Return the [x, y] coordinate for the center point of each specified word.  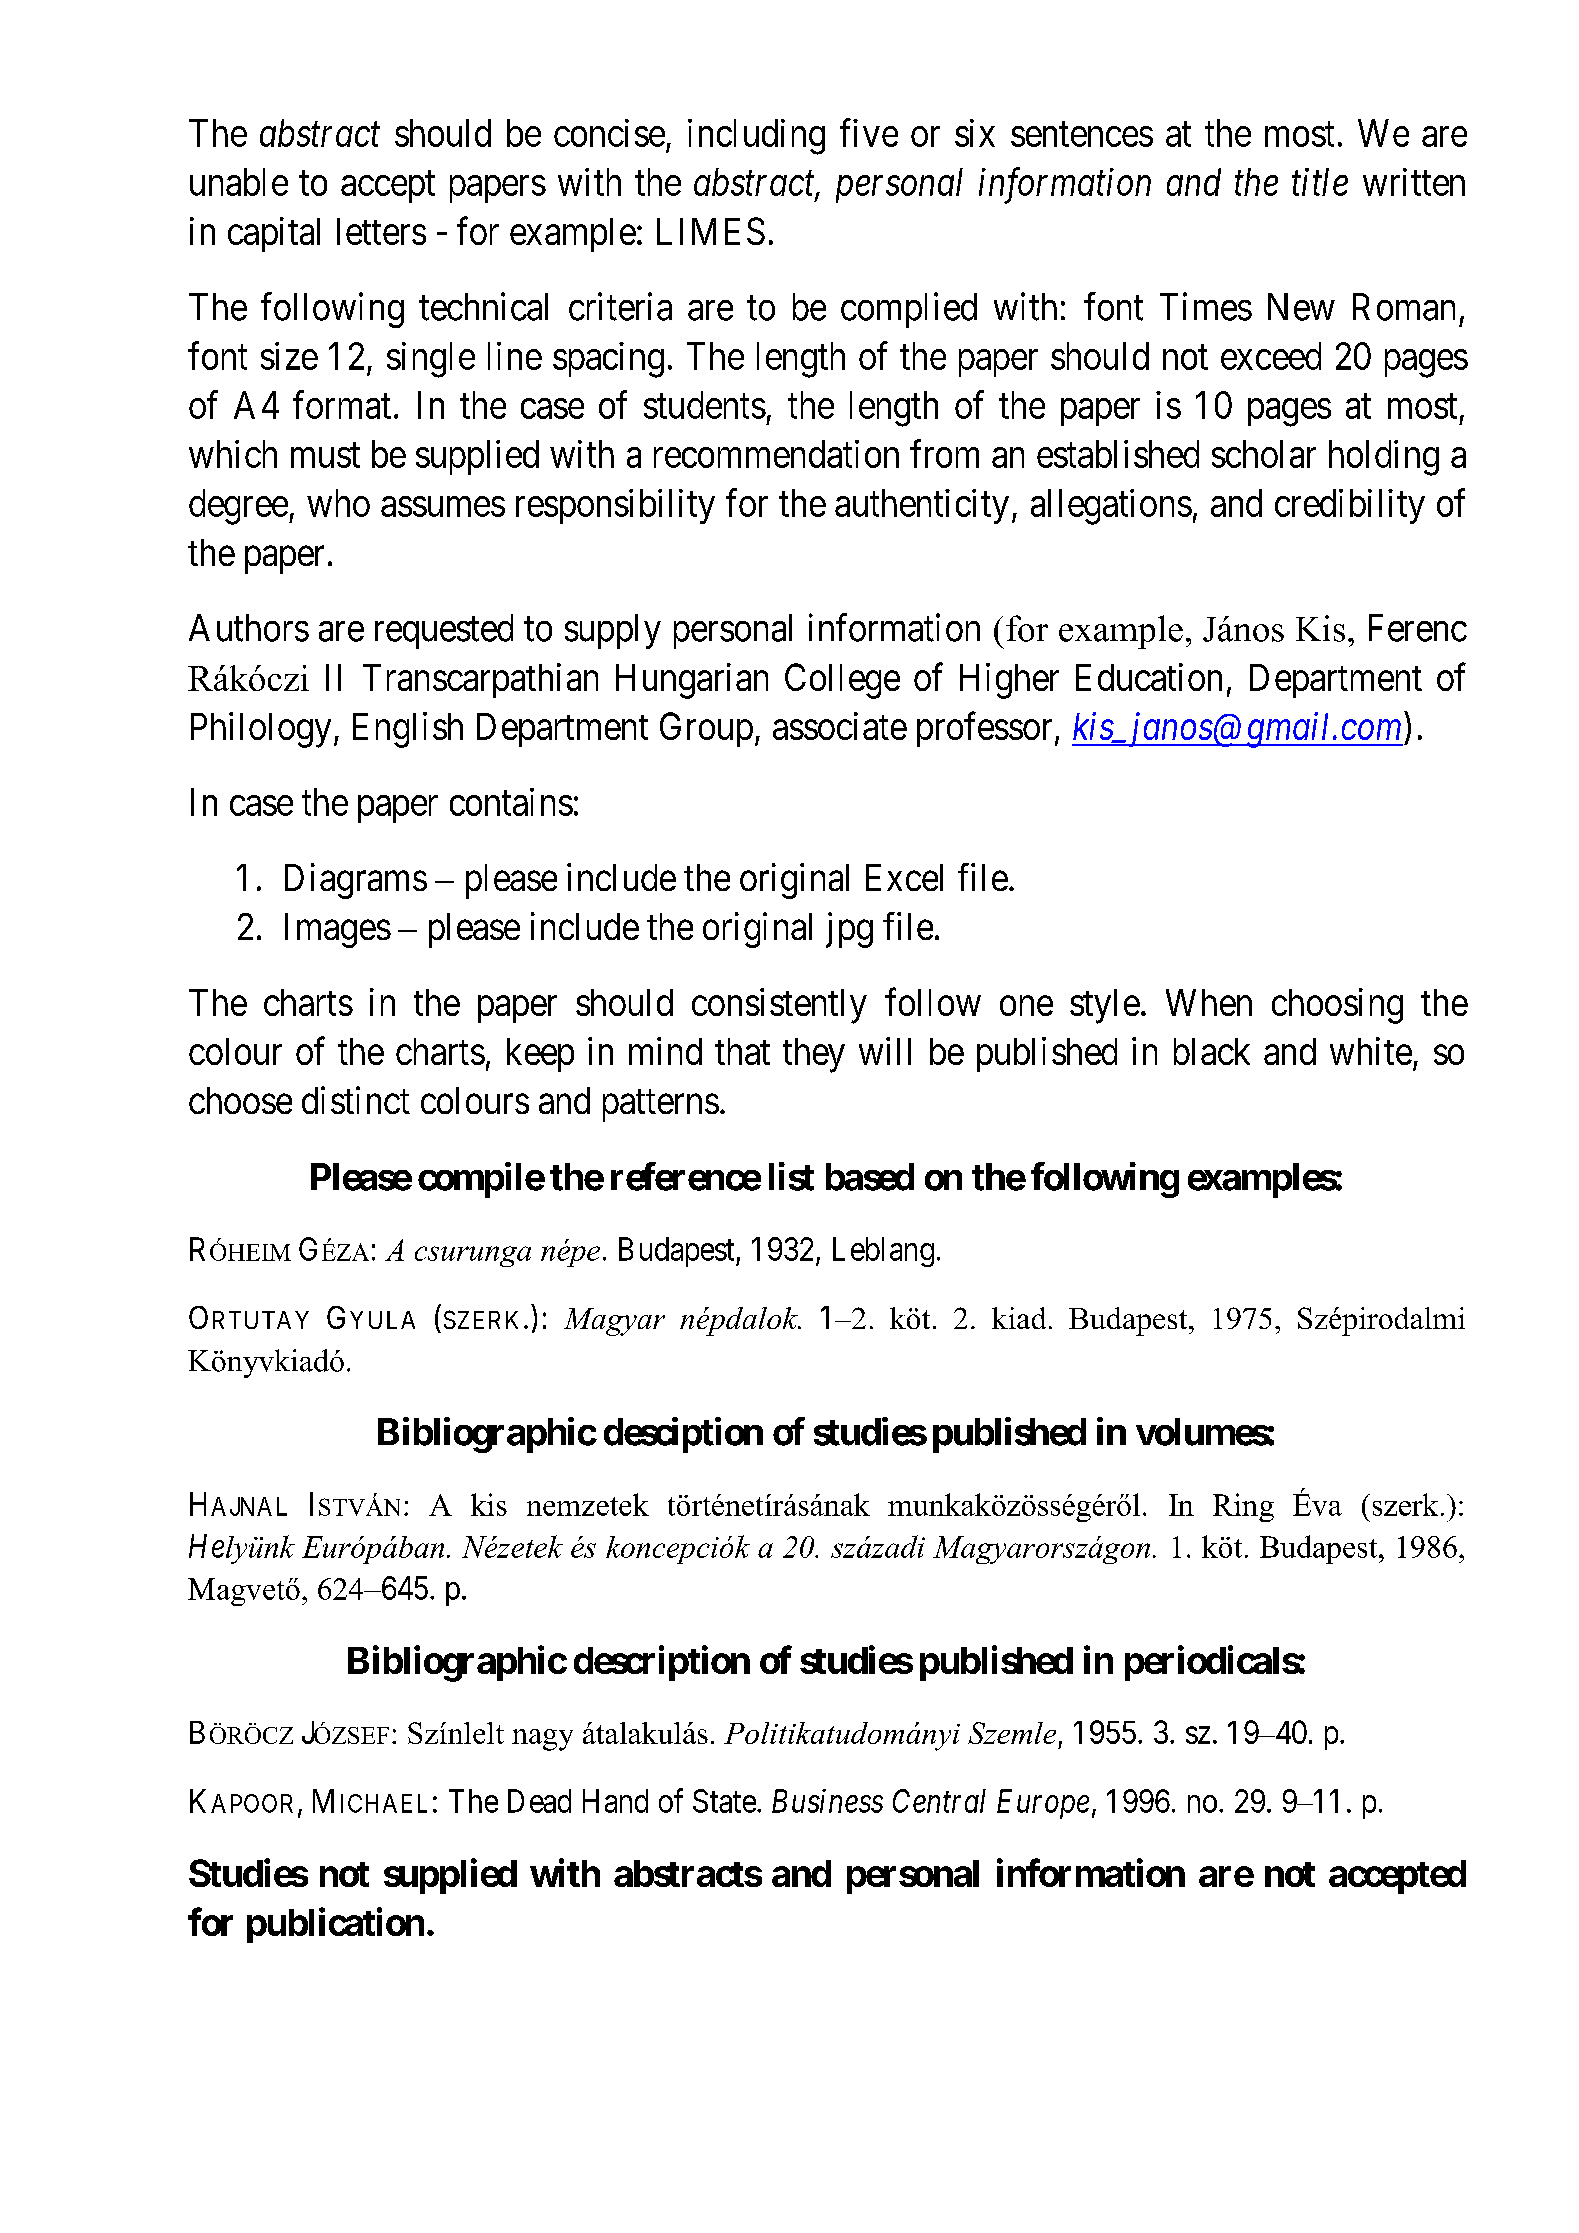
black [1212, 1051]
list [791, 1176]
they [814, 1055]
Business [827, 1801]
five [869, 133]
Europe [1043, 1804]
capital [274, 234]
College [842, 681]
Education [1149, 677]
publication [335, 1925]
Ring [1243, 1507]
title [1320, 182]
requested [444, 631]
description [662, 1663]
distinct [356, 1100]
